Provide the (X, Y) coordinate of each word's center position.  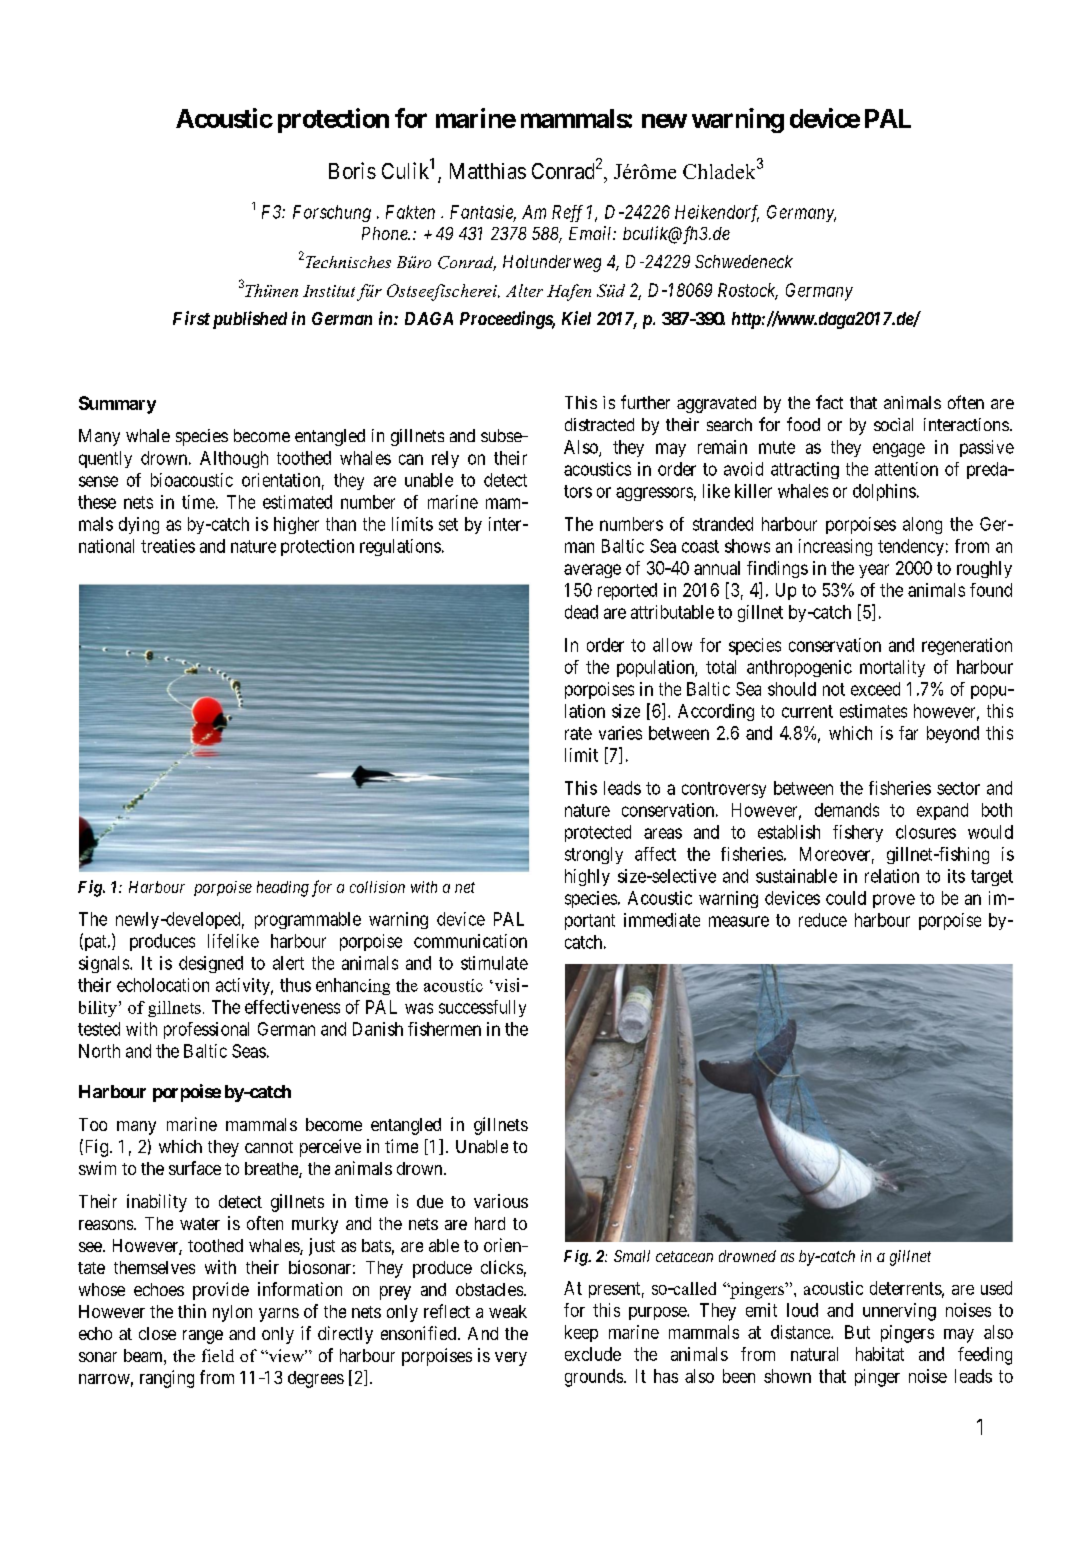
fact (829, 402)
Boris (352, 170)
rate (578, 733)
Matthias (488, 171)
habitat (880, 1354)
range (203, 1337)
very (511, 1359)
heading (283, 889)
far (908, 733)
